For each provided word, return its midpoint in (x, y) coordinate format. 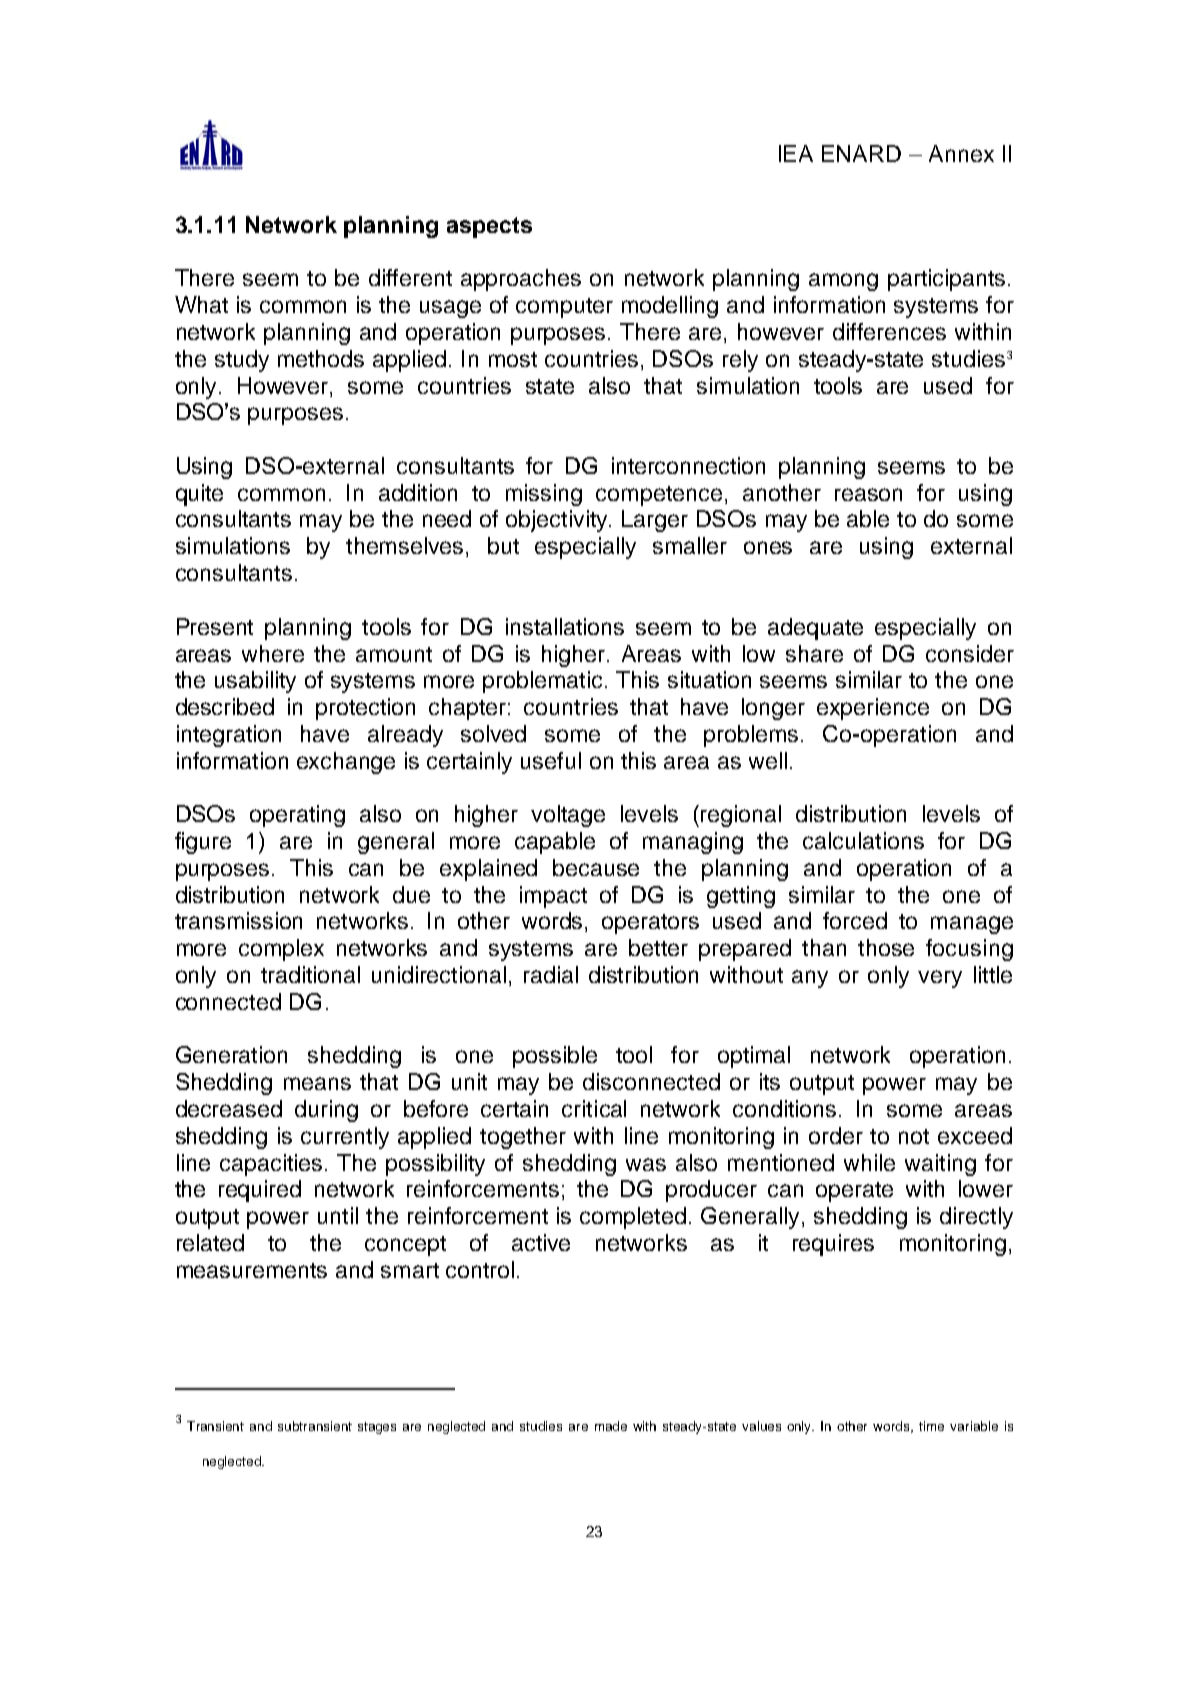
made (611, 1426)
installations (565, 626)
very (940, 979)
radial (551, 974)
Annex (961, 153)
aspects (489, 227)
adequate (815, 629)
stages (377, 1428)
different (410, 277)
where (273, 653)
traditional (310, 974)
